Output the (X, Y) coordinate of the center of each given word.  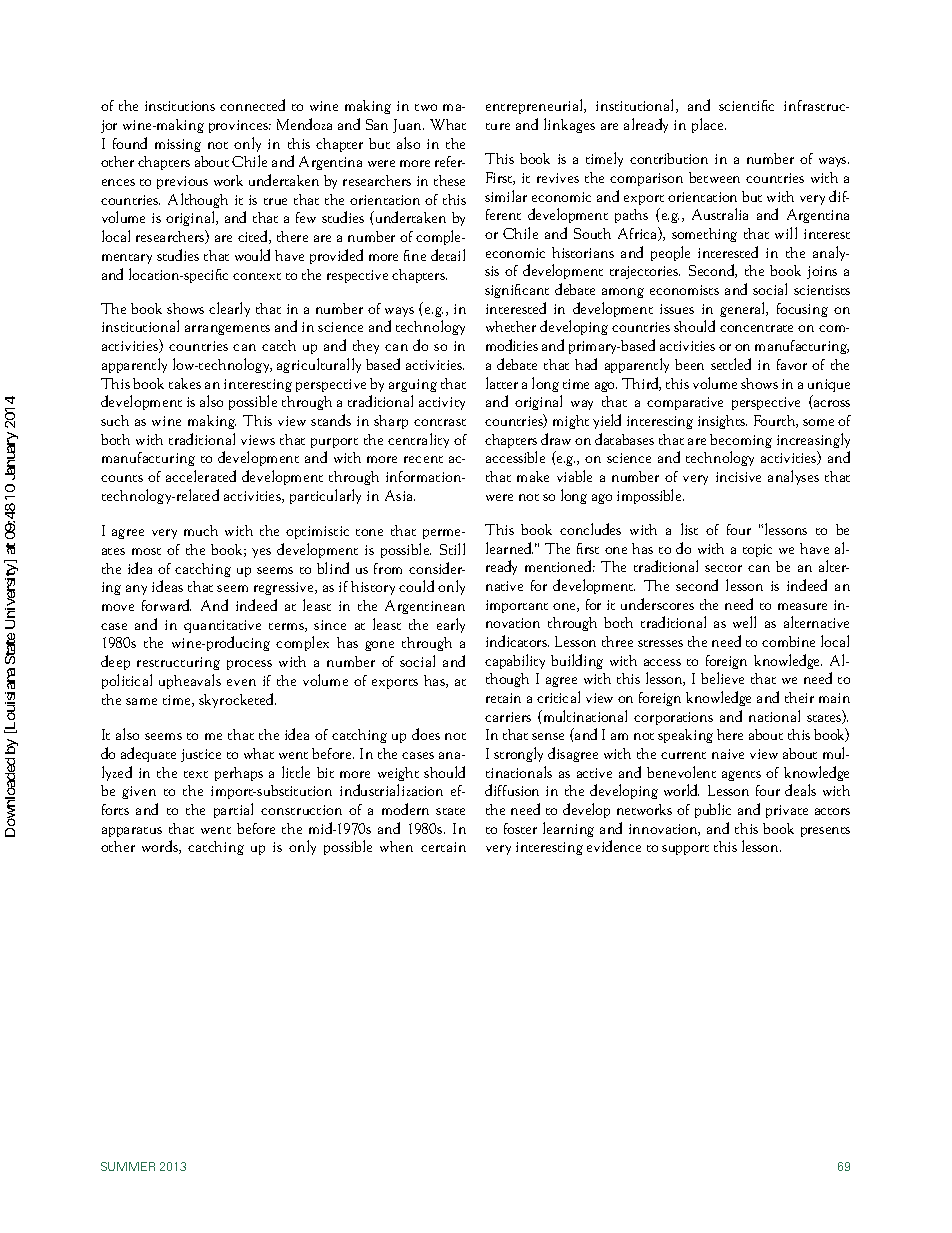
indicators (517, 641)
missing (178, 145)
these (449, 180)
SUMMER (128, 1166)
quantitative (222, 626)
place (709, 125)
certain (443, 847)
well (744, 622)
